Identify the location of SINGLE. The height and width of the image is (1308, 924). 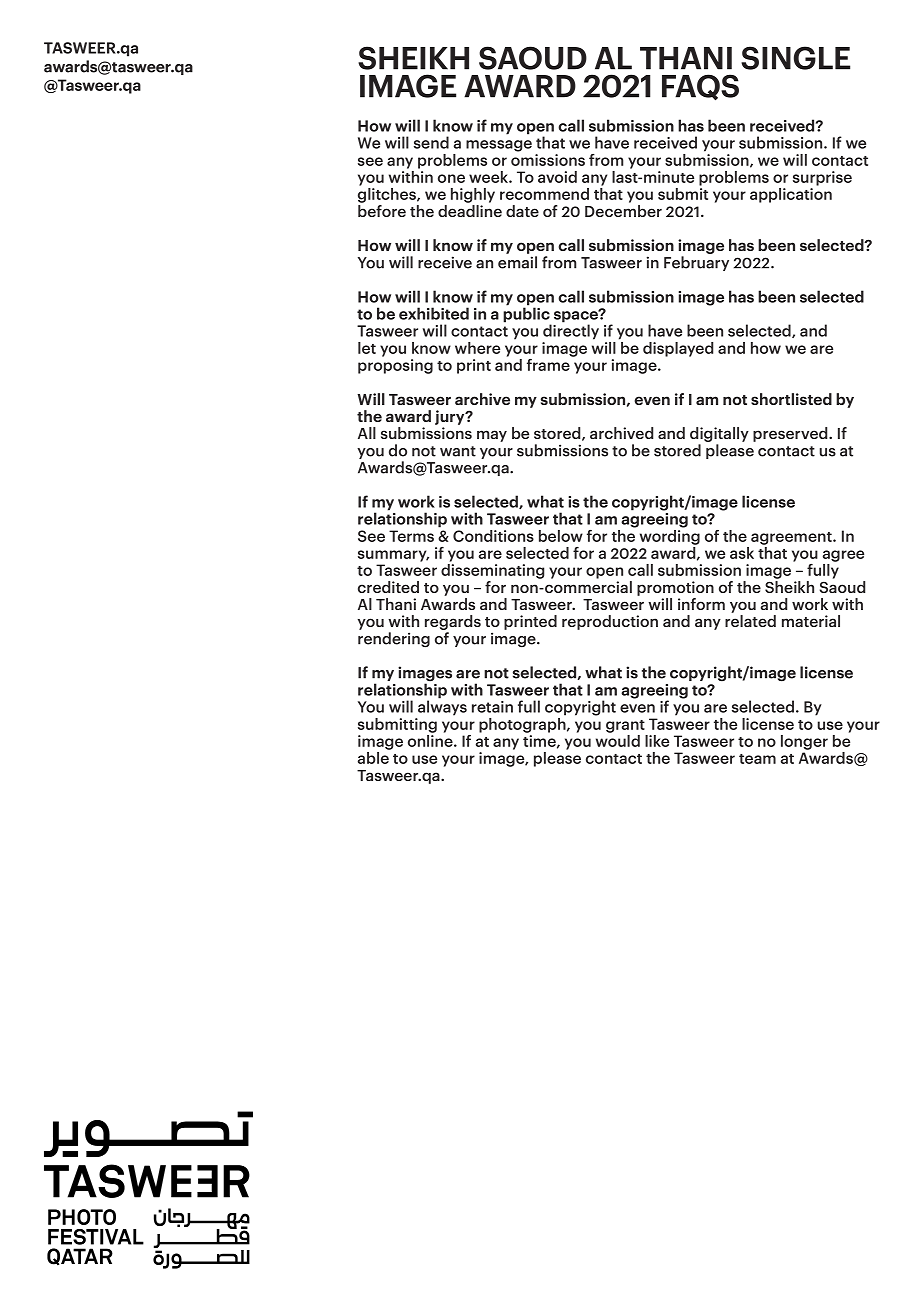
(795, 58).
